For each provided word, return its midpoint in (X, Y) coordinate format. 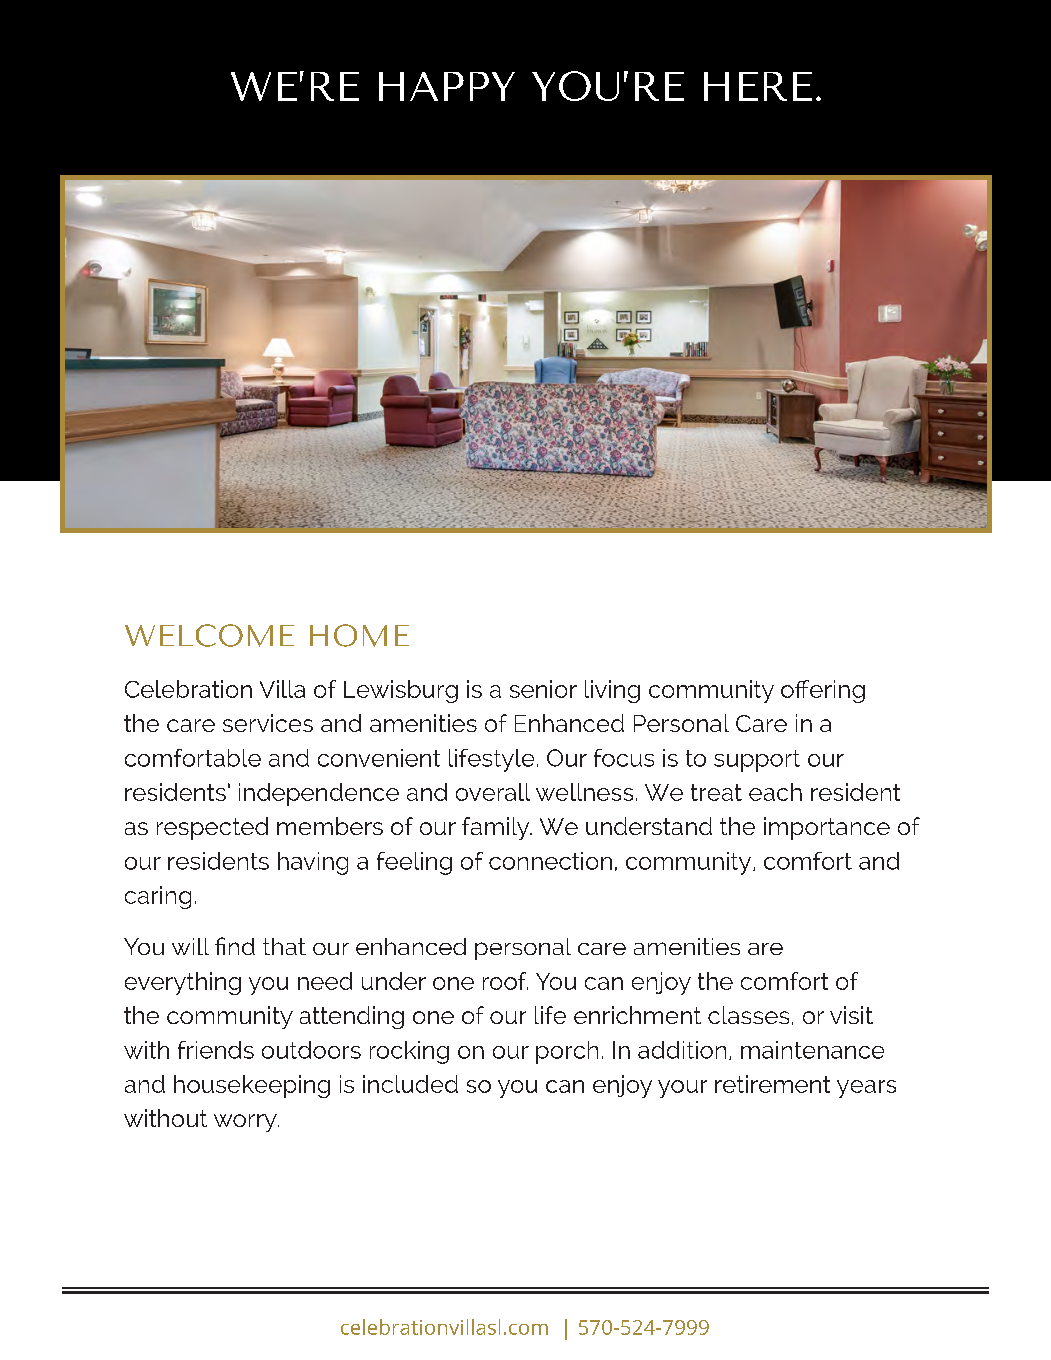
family (497, 828)
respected (212, 828)
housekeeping (252, 1086)
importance (827, 828)
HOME (359, 635)
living (612, 691)
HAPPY (447, 86)
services (268, 723)
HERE (758, 86)
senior (543, 689)
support (757, 761)
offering (823, 691)
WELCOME (209, 635)
